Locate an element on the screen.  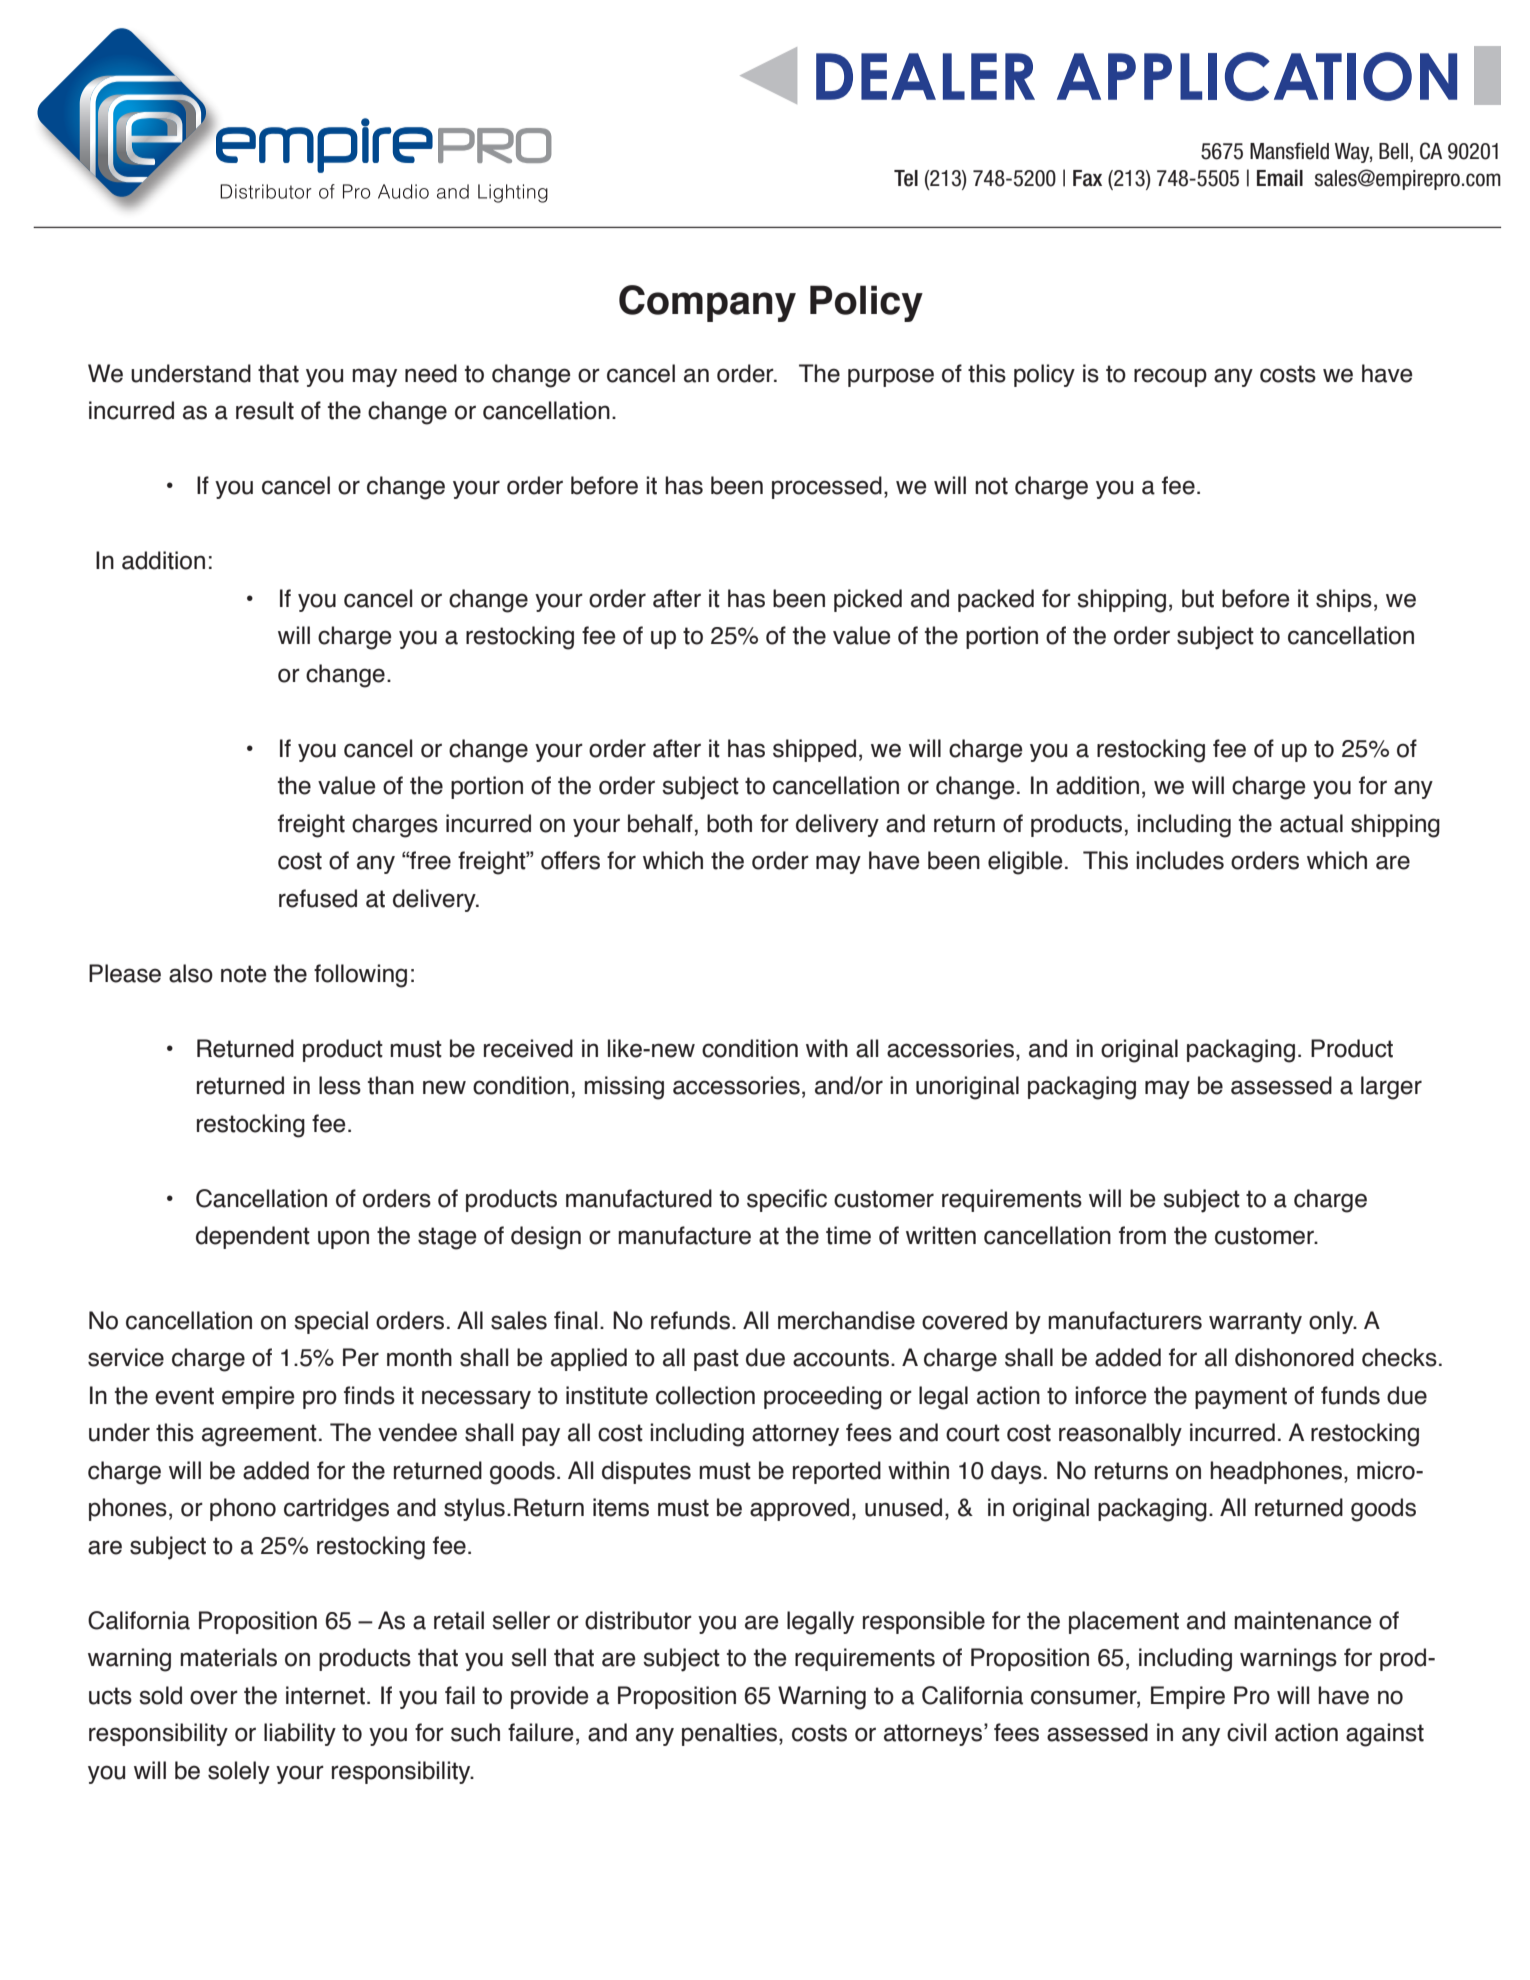
liability is located at coordinates (300, 1734).
